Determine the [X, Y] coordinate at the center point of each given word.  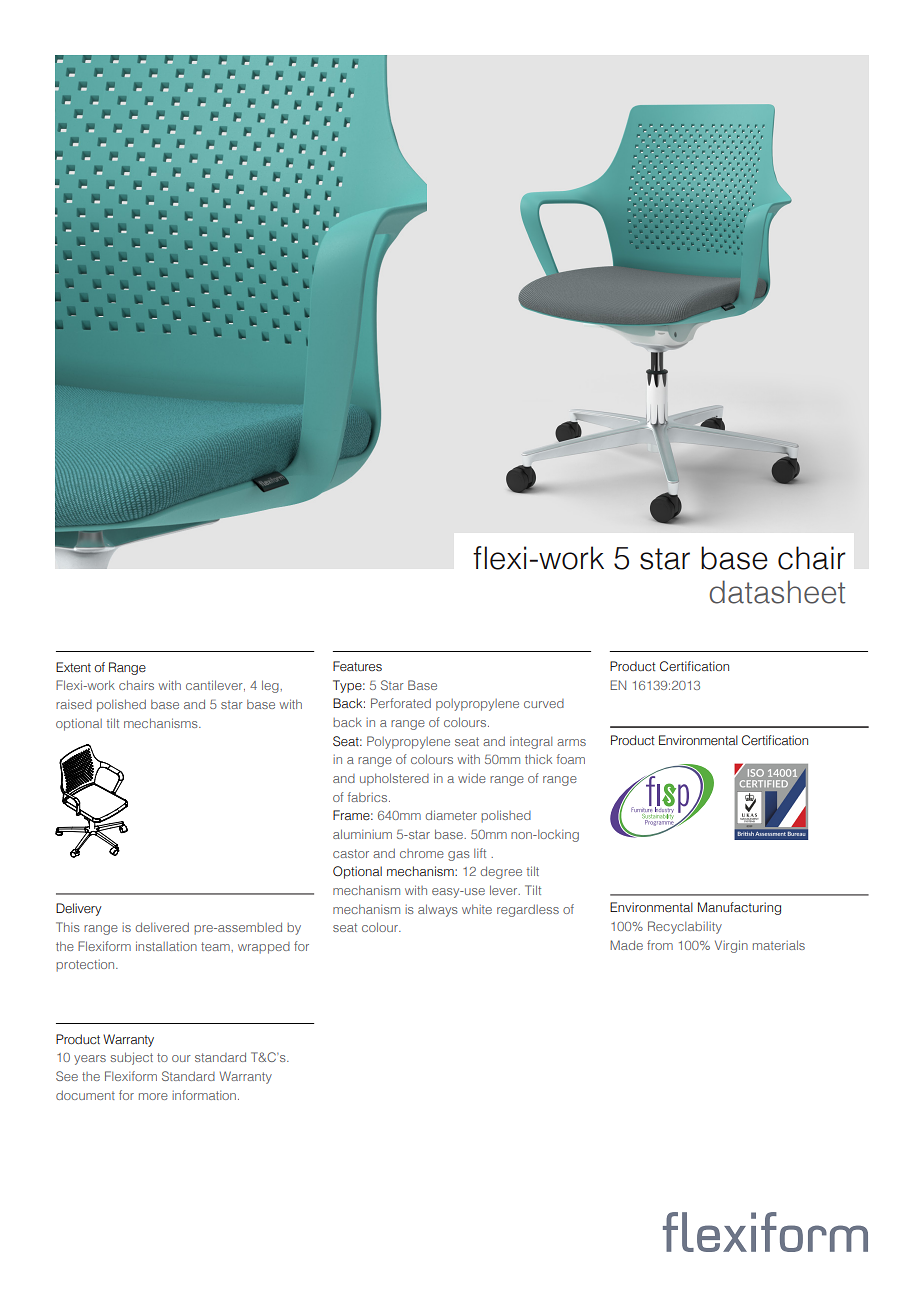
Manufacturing [739, 908]
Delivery [79, 909]
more [153, 1096]
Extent [73, 667]
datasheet [777, 592]
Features [357, 666]
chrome [422, 853]
